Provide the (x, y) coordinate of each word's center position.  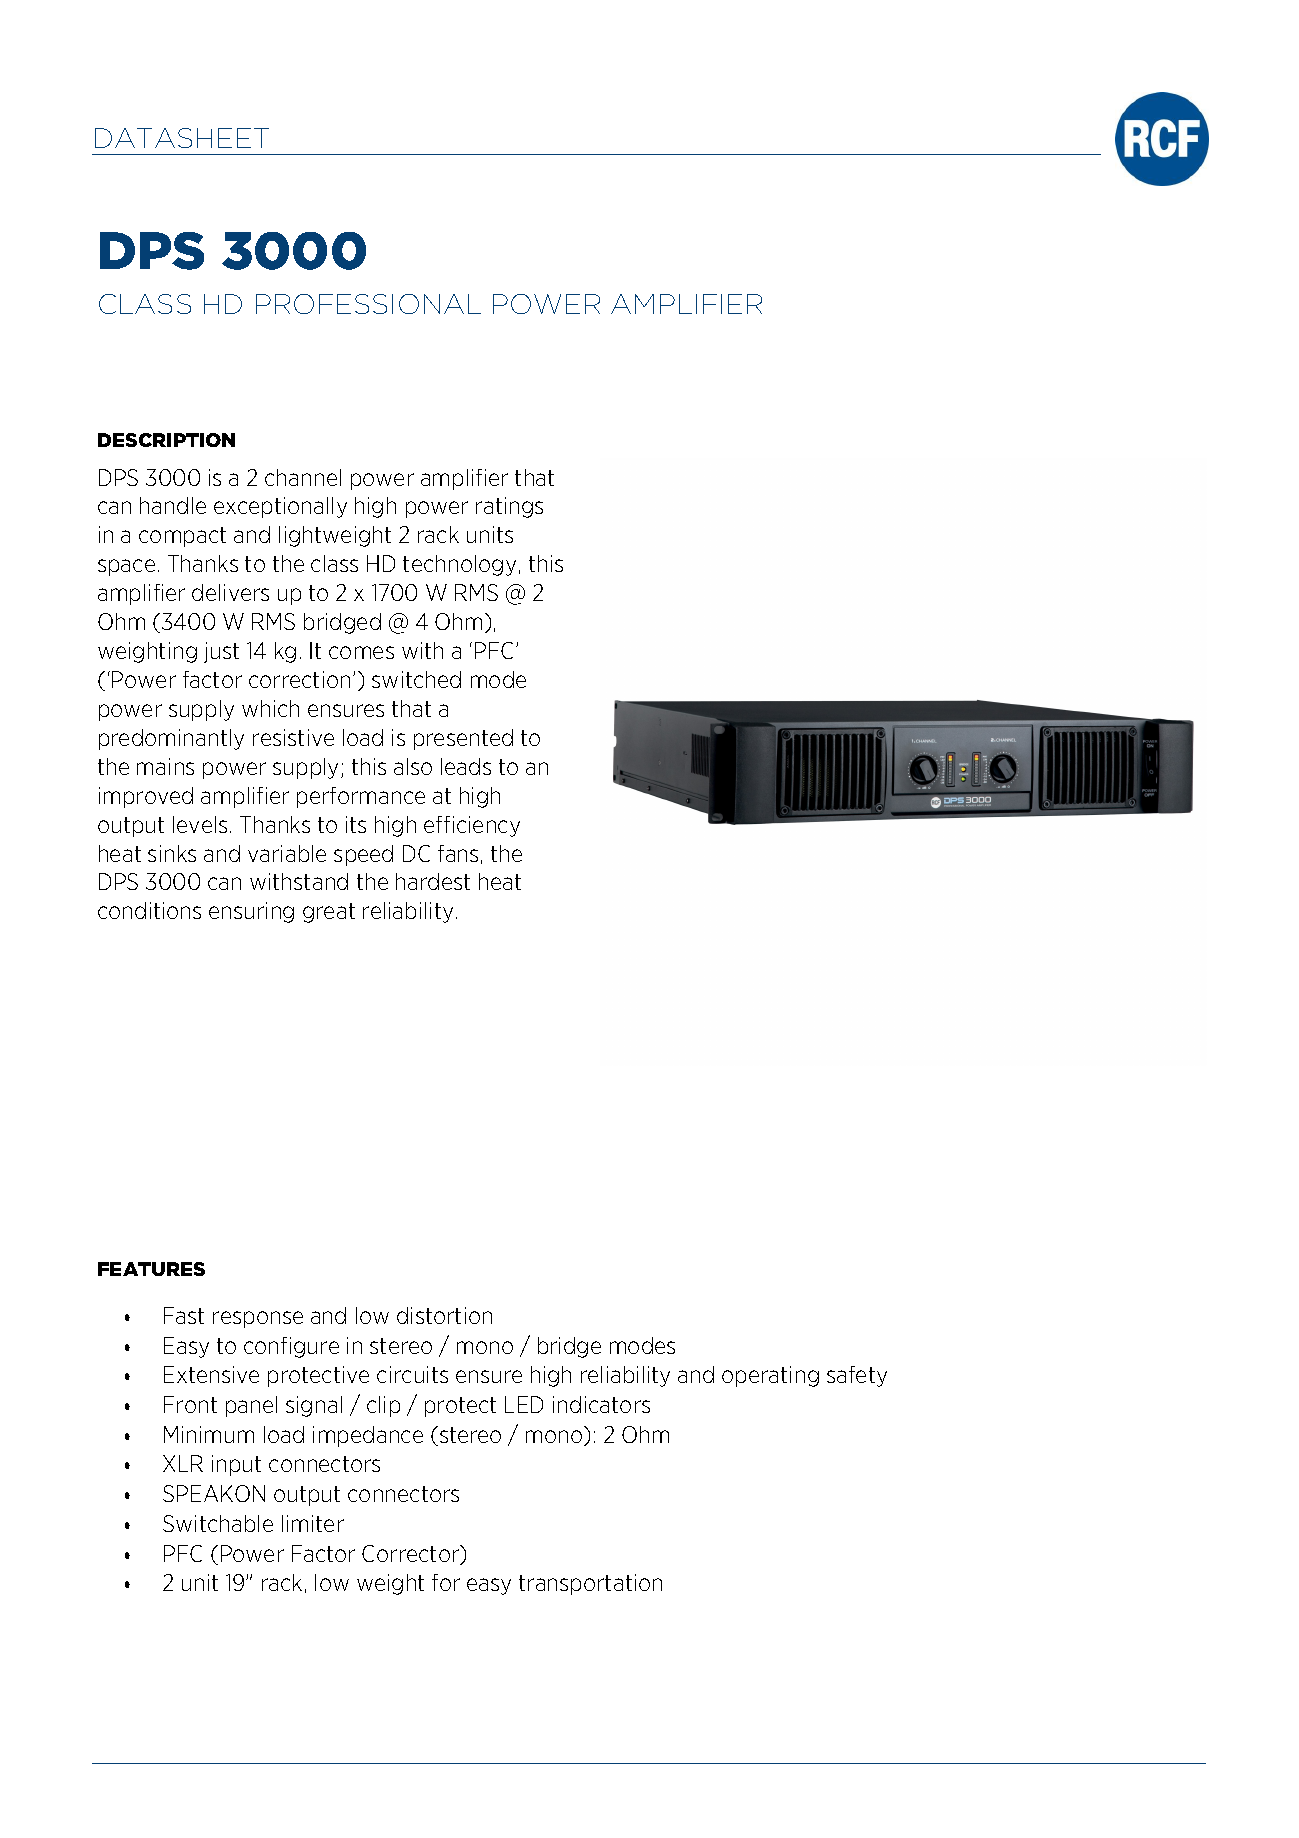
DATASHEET (182, 138)
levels (200, 824)
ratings (509, 507)
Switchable (218, 1523)
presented (463, 739)
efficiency (472, 826)
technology (459, 565)
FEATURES (151, 1269)
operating (770, 1376)
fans (458, 853)
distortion (444, 1315)
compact (182, 537)
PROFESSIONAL (368, 304)
